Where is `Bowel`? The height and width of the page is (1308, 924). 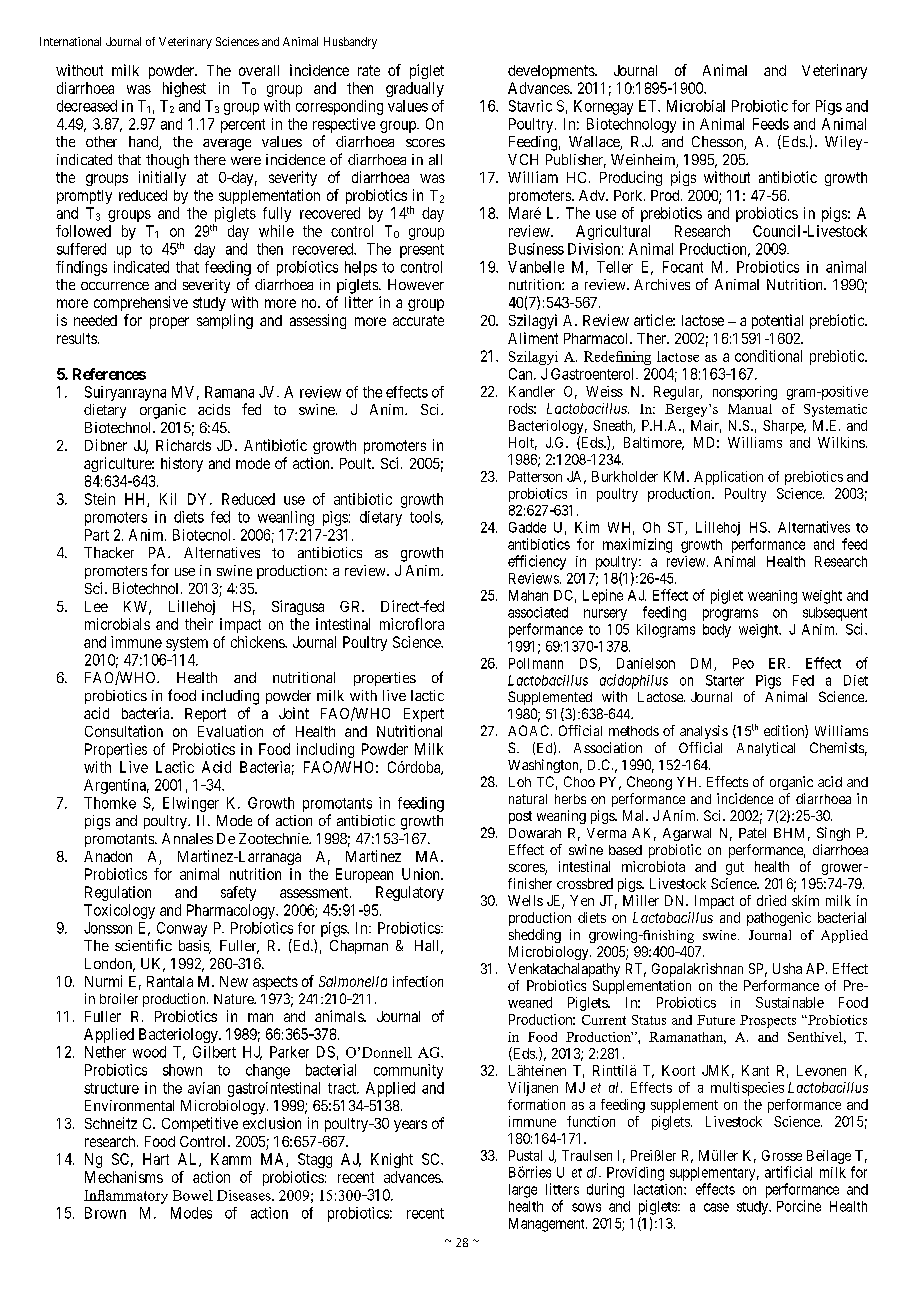
Bowel is located at coordinates (193, 1195).
